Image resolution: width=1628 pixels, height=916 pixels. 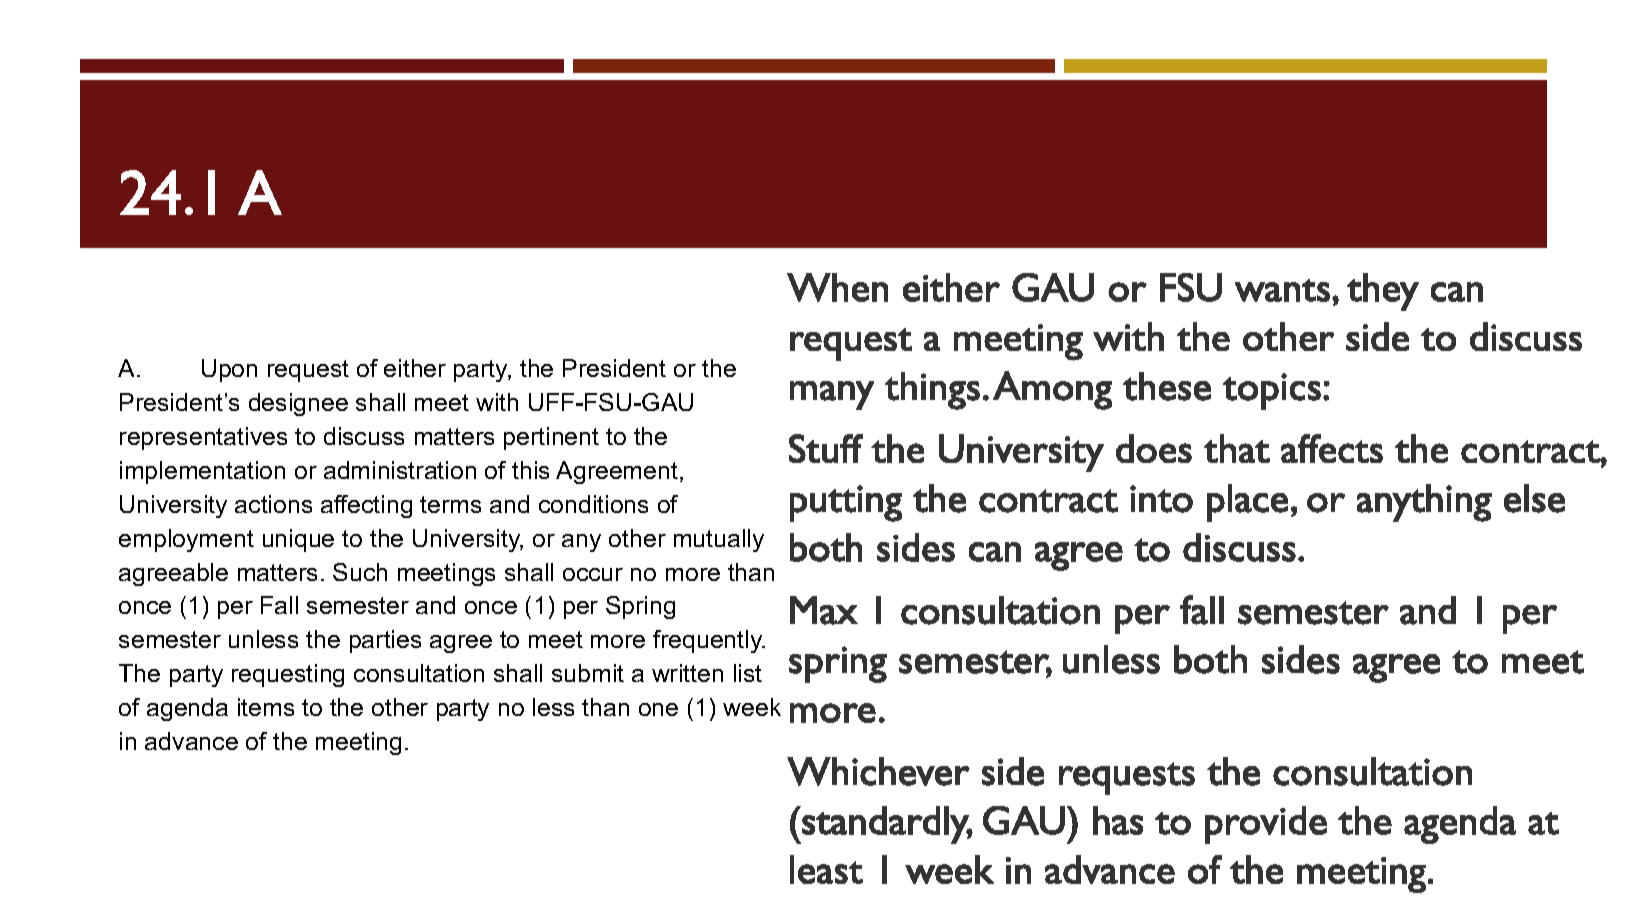 I want to click on either, so click(x=415, y=368).
